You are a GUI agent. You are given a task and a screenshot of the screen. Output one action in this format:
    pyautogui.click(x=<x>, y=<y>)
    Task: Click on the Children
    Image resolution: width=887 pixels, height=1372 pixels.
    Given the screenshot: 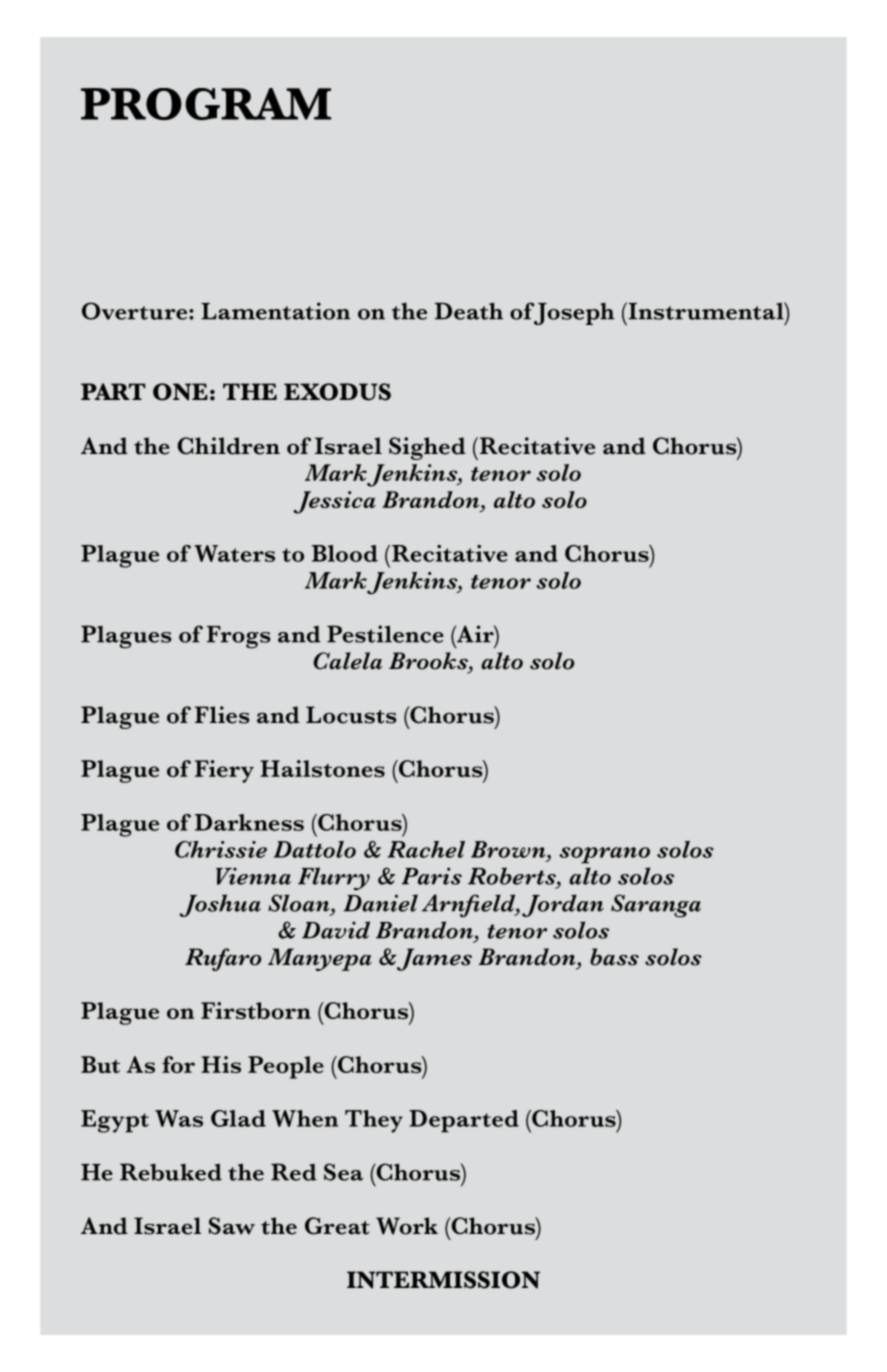 What is the action you would take?
    pyautogui.click(x=228, y=446)
